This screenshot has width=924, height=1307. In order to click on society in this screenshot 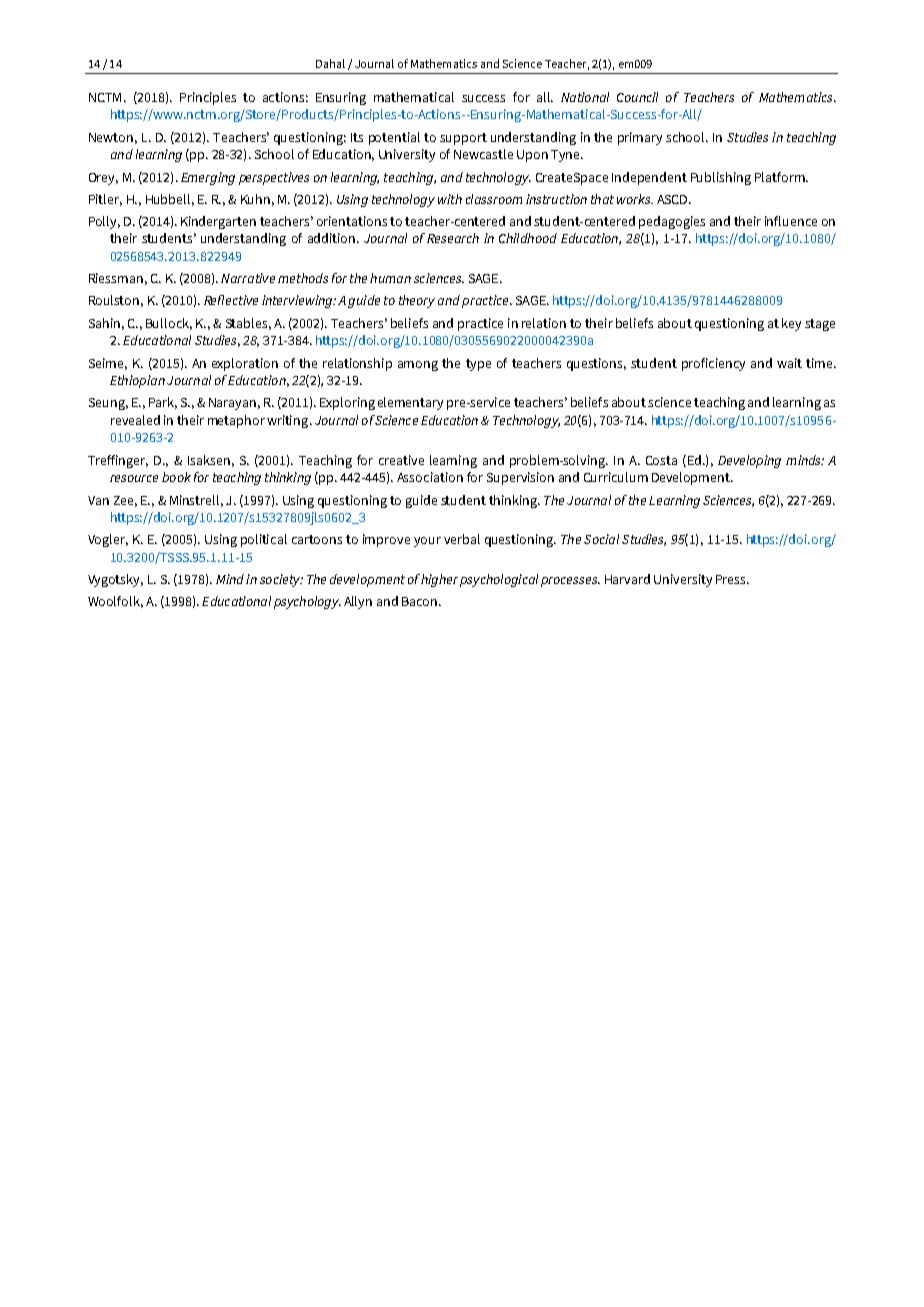, I will do `click(281, 580)`.
